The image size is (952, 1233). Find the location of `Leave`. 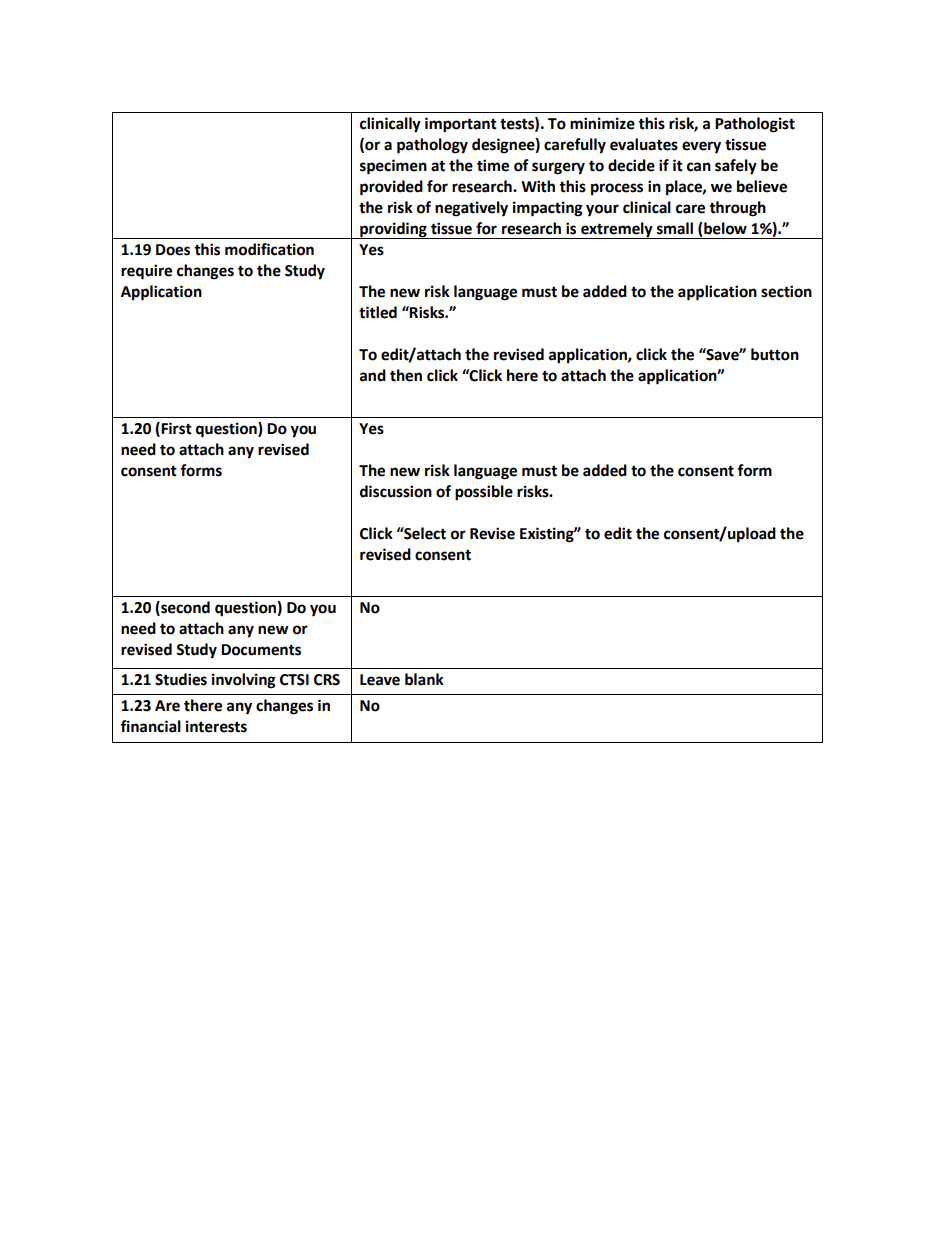

Leave is located at coordinates (380, 680).
